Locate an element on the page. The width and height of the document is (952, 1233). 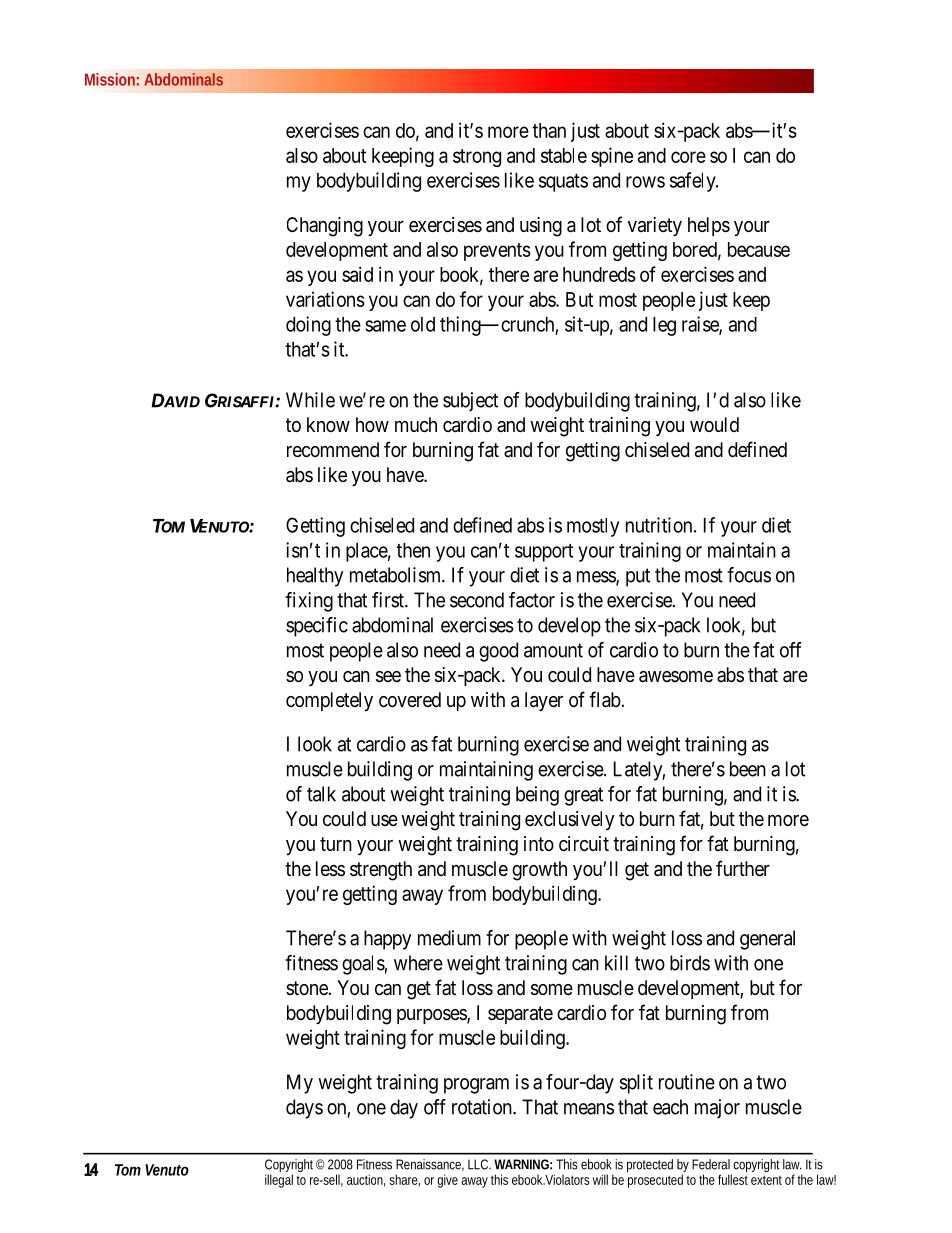
While is located at coordinates (310, 400).
